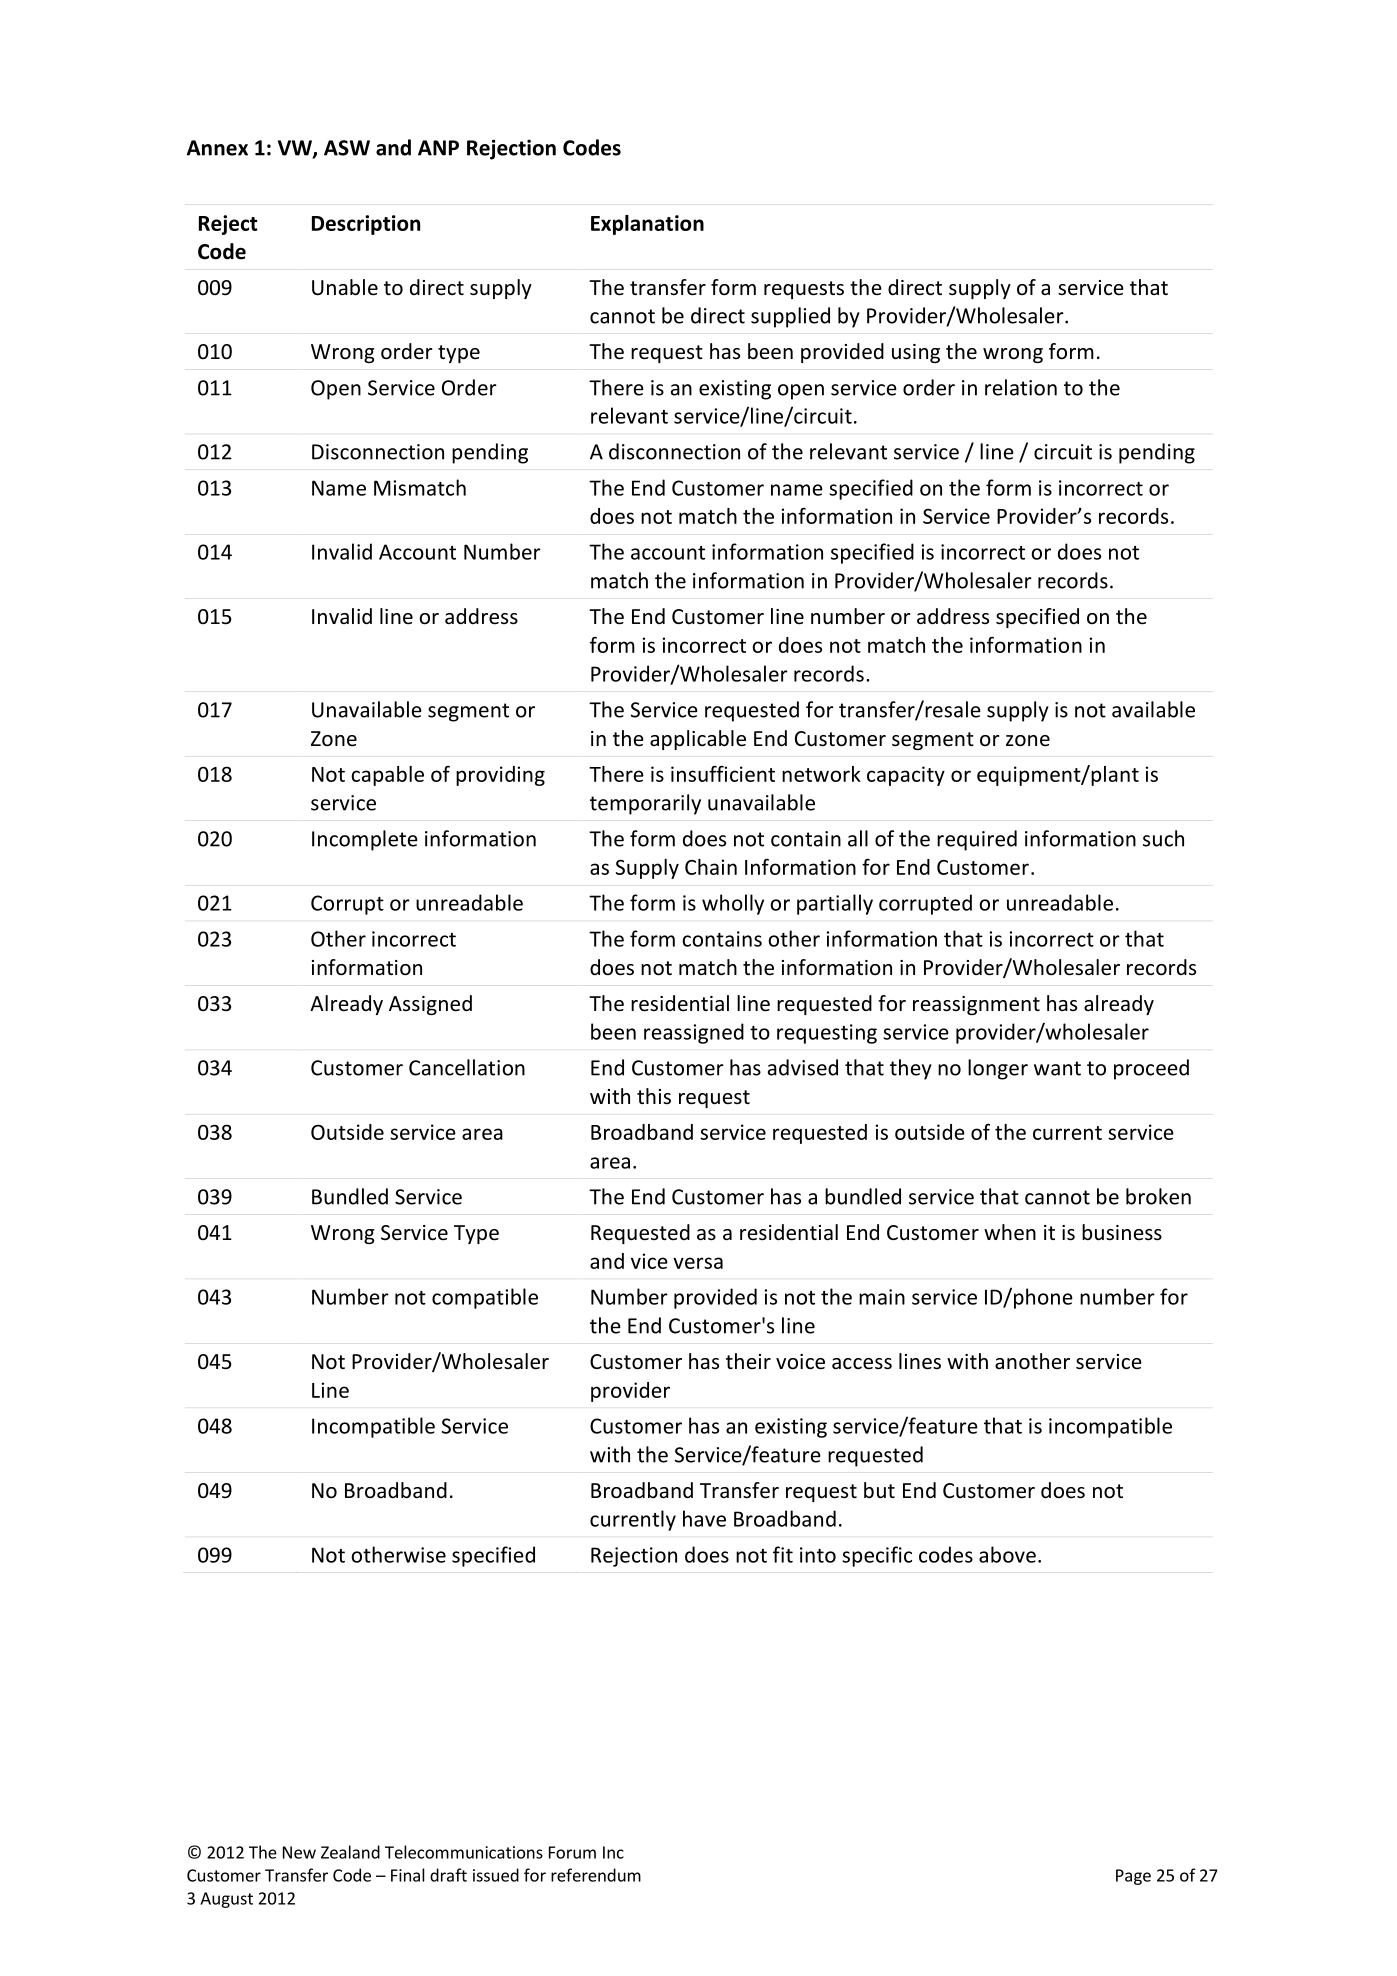 This screenshot has height=1976, width=1397. Describe the element at coordinates (1057, 1068) in the screenshot. I see `want` at that location.
